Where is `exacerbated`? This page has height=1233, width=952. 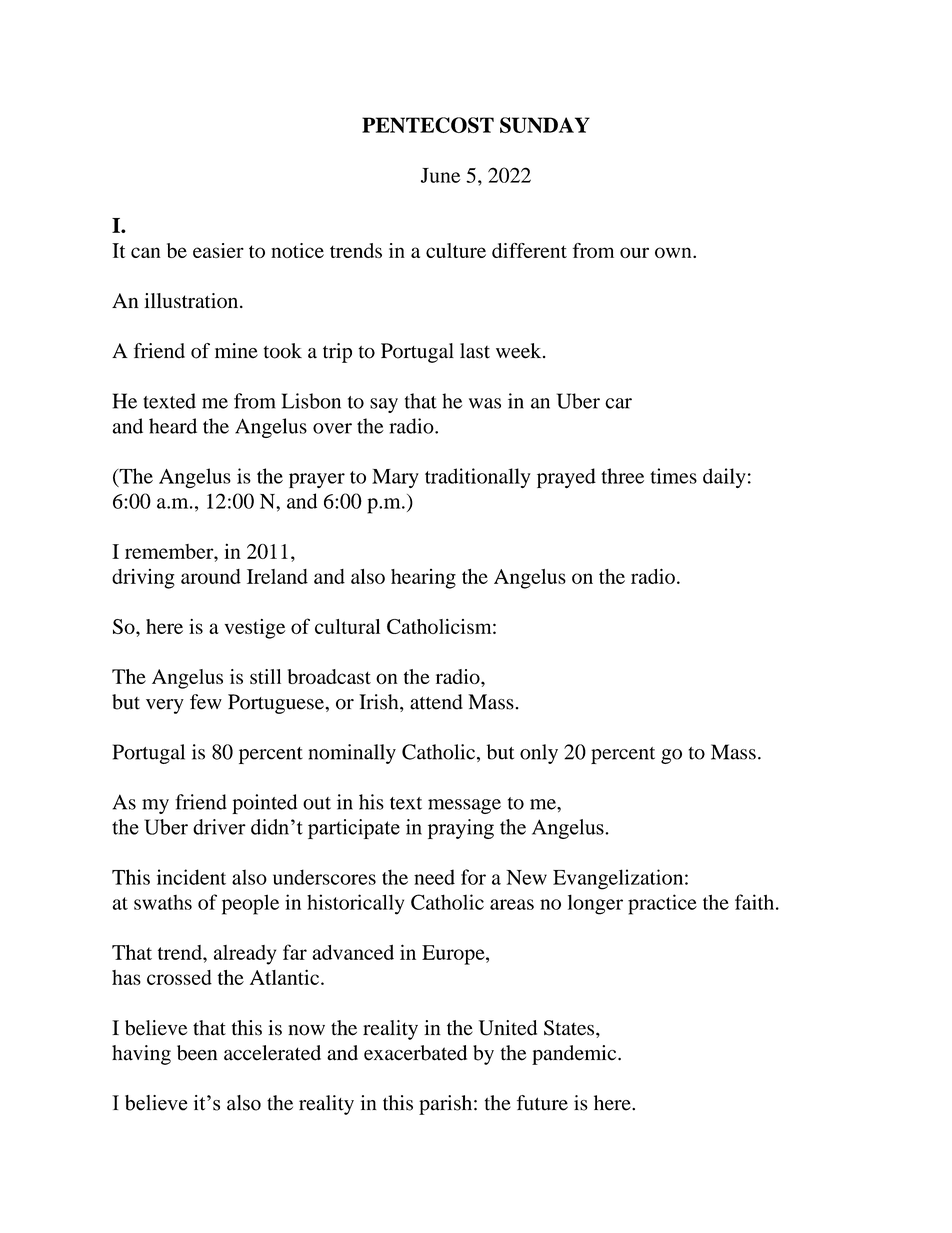
exacerbated is located at coordinates (415, 1053).
